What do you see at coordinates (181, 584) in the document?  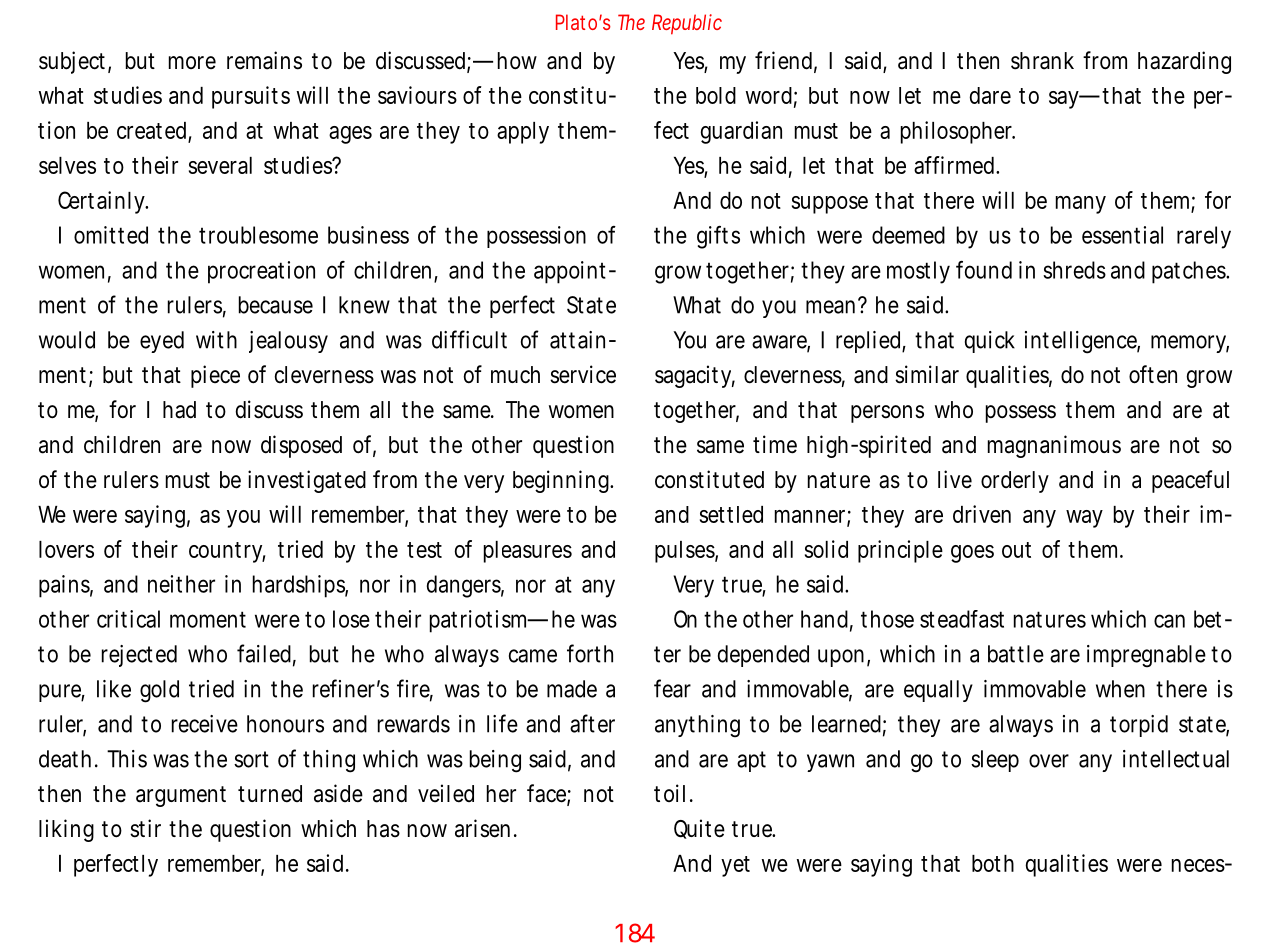 I see `neither` at bounding box center [181, 584].
